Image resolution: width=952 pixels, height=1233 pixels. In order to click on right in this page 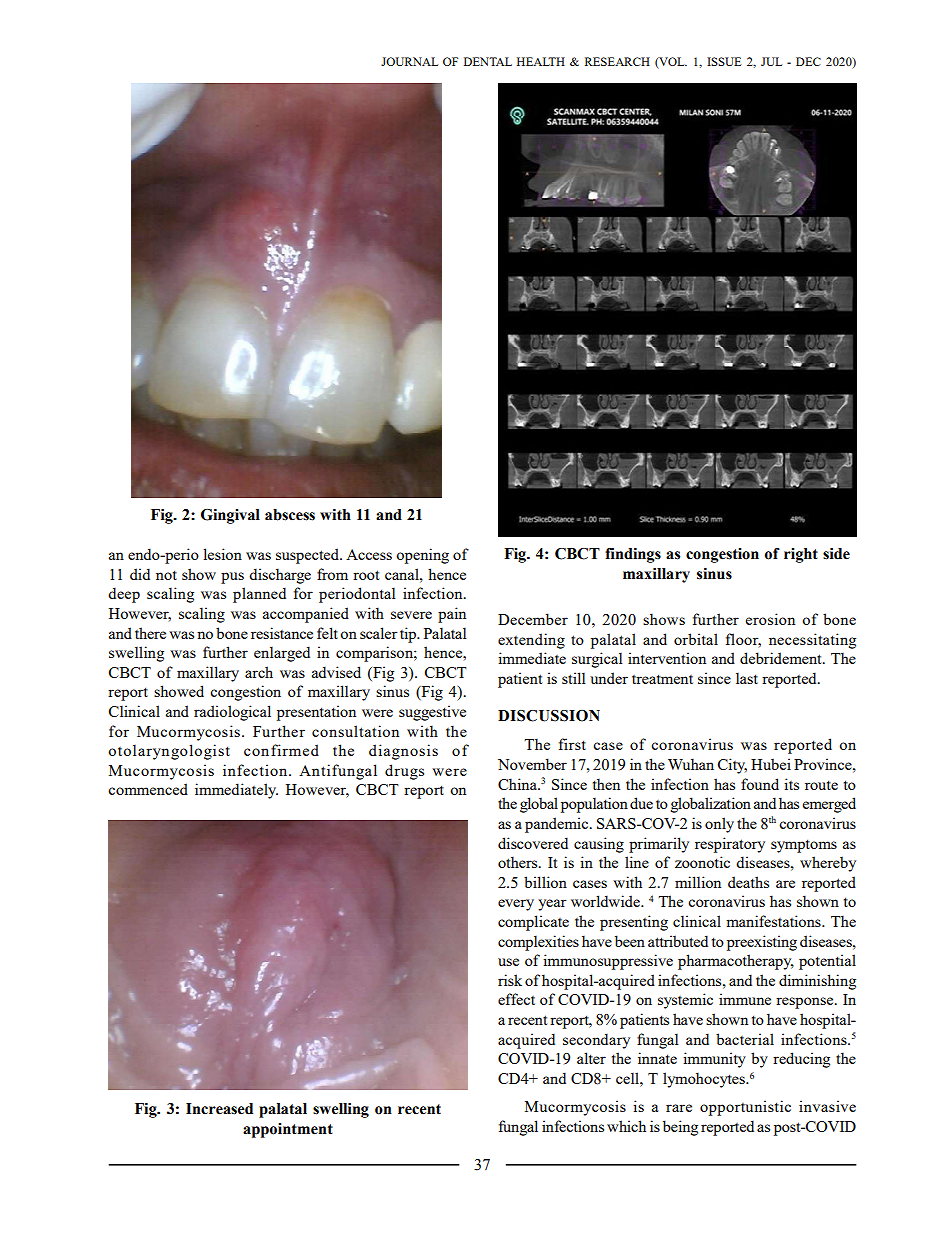, I will do `click(801, 555)`.
